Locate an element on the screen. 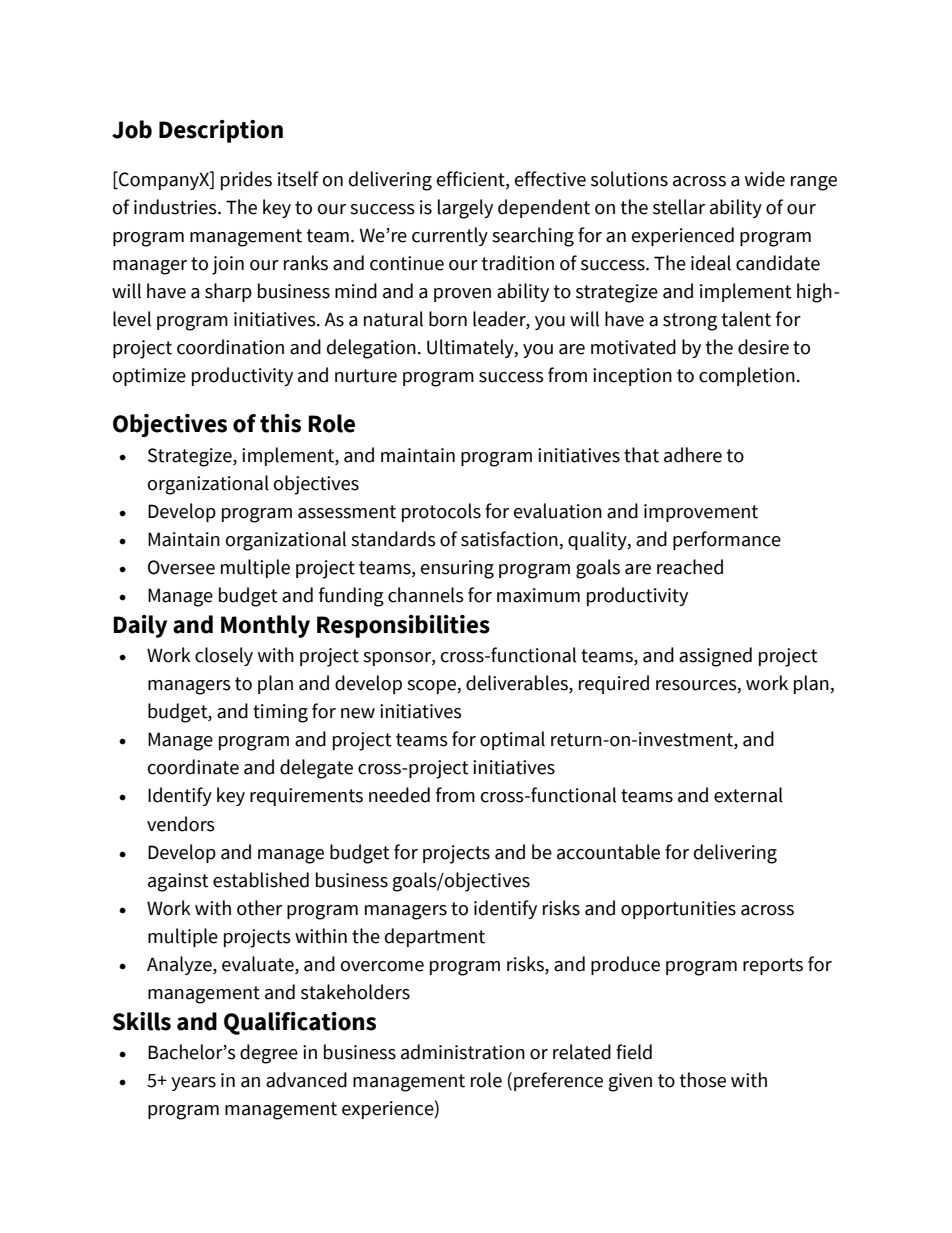 This screenshot has width=952, height=1233. wide is located at coordinates (765, 179).
